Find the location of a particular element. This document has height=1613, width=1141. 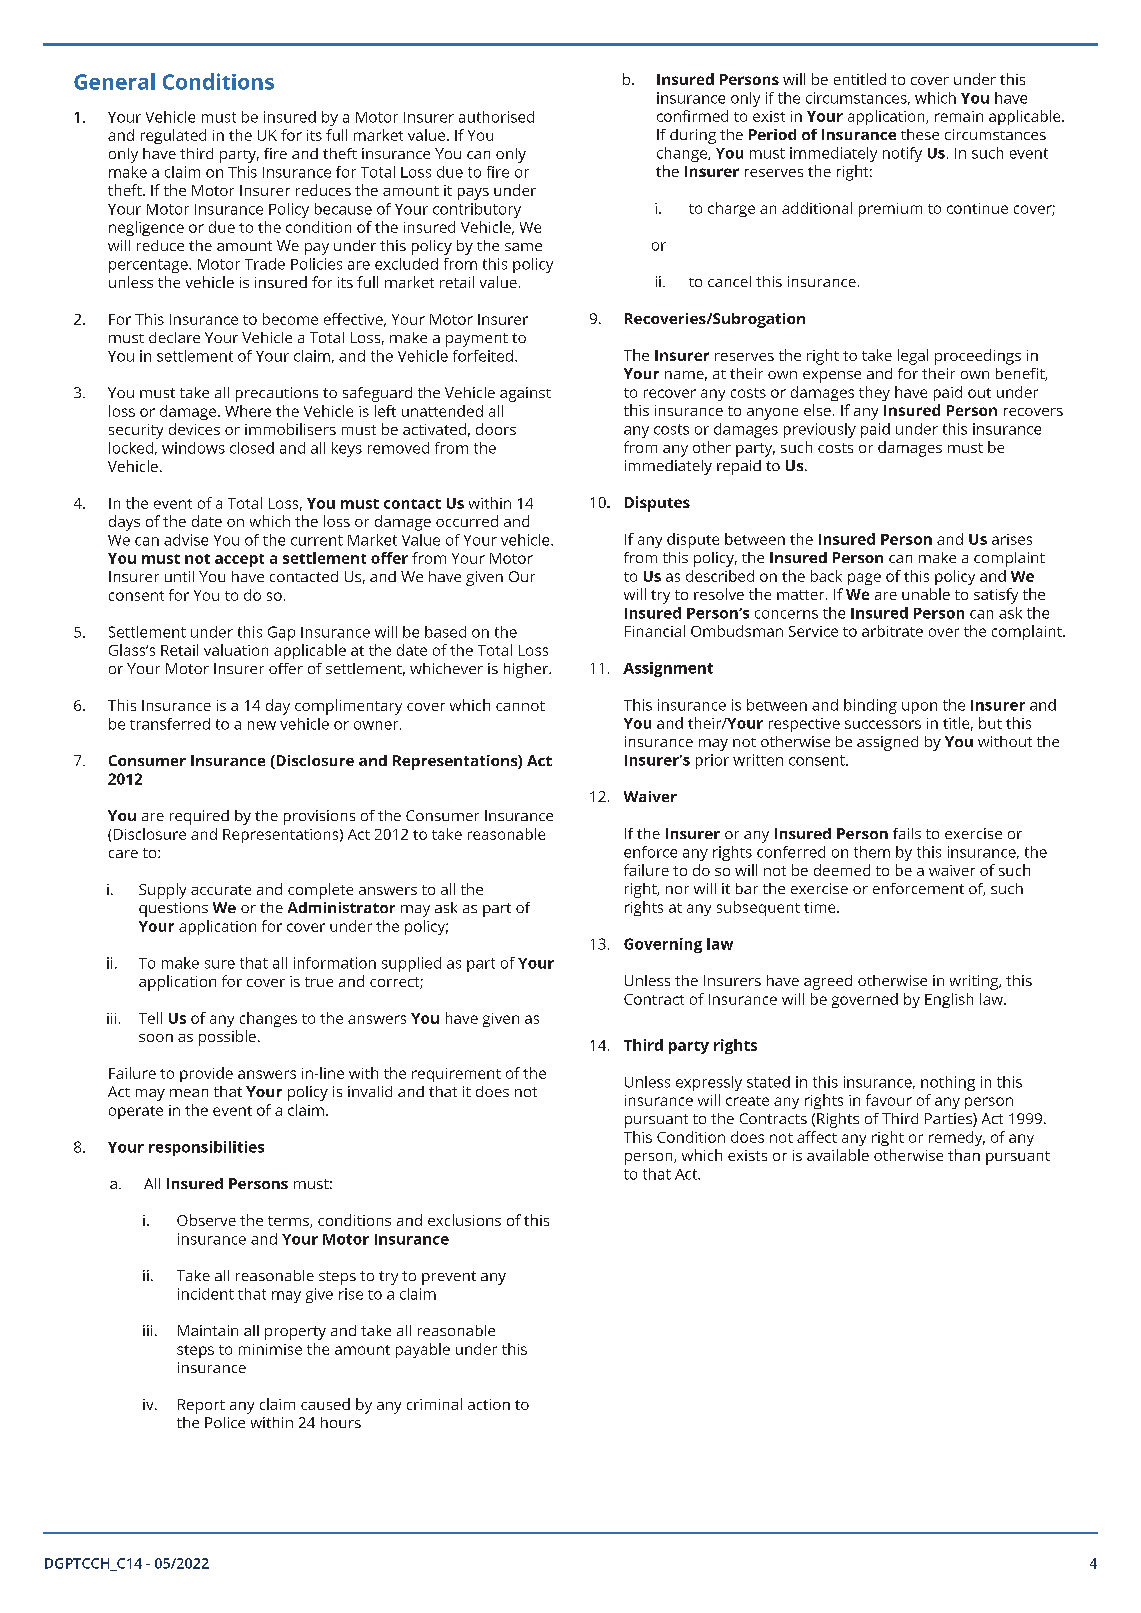

assigned is located at coordinates (887, 743).
